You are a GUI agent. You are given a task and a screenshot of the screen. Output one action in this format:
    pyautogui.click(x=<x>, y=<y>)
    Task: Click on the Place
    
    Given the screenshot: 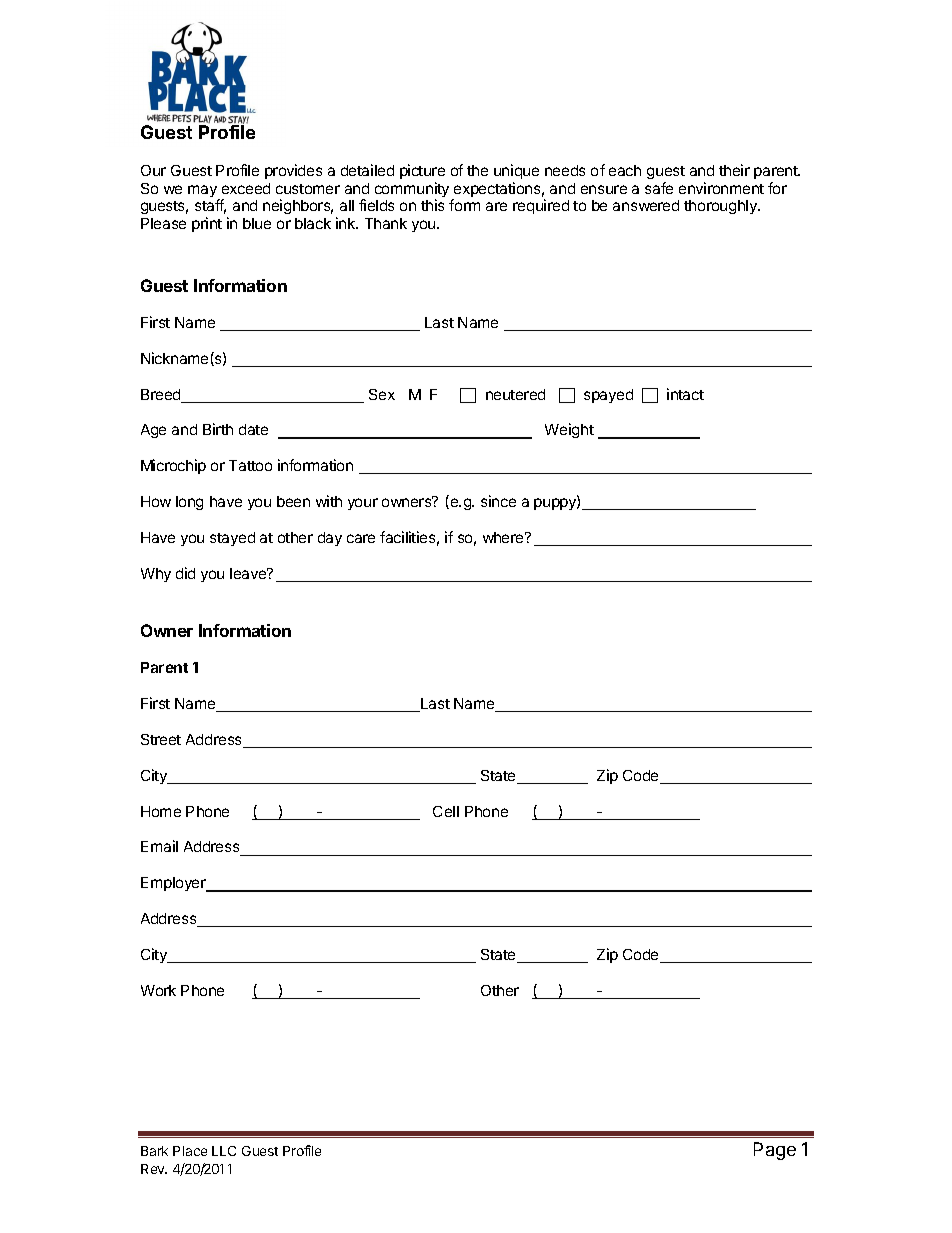 What is the action you would take?
    pyautogui.click(x=190, y=1151)
